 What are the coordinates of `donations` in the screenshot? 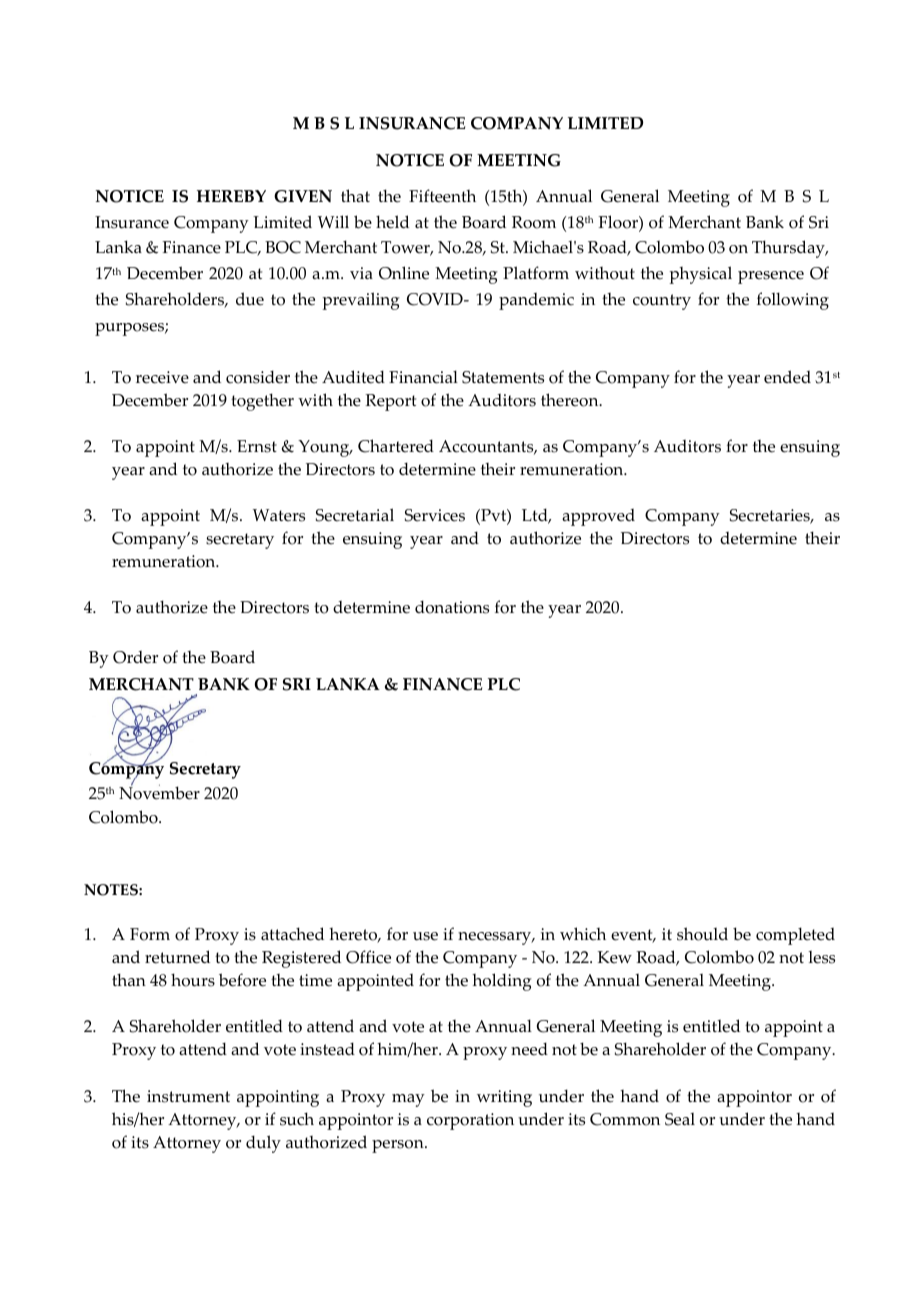 It's located at (452, 607).
